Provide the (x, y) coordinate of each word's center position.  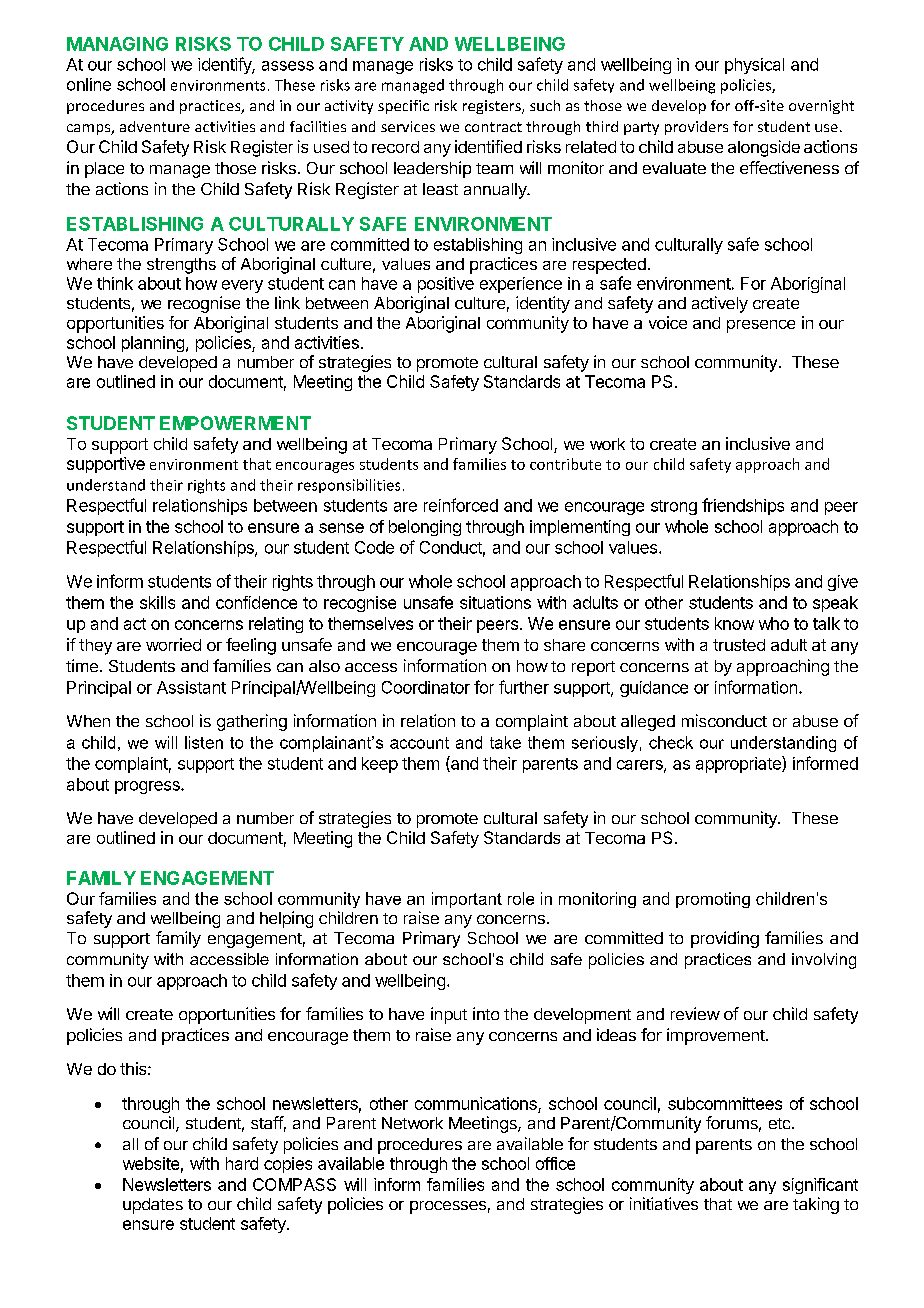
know (734, 623)
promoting (713, 900)
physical (754, 66)
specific (403, 107)
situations (495, 602)
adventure (155, 126)
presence (761, 326)
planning (153, 344)
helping (286, 919)
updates (153, 1206)
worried (173, 644)
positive (446, 285)
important (467, 900)
